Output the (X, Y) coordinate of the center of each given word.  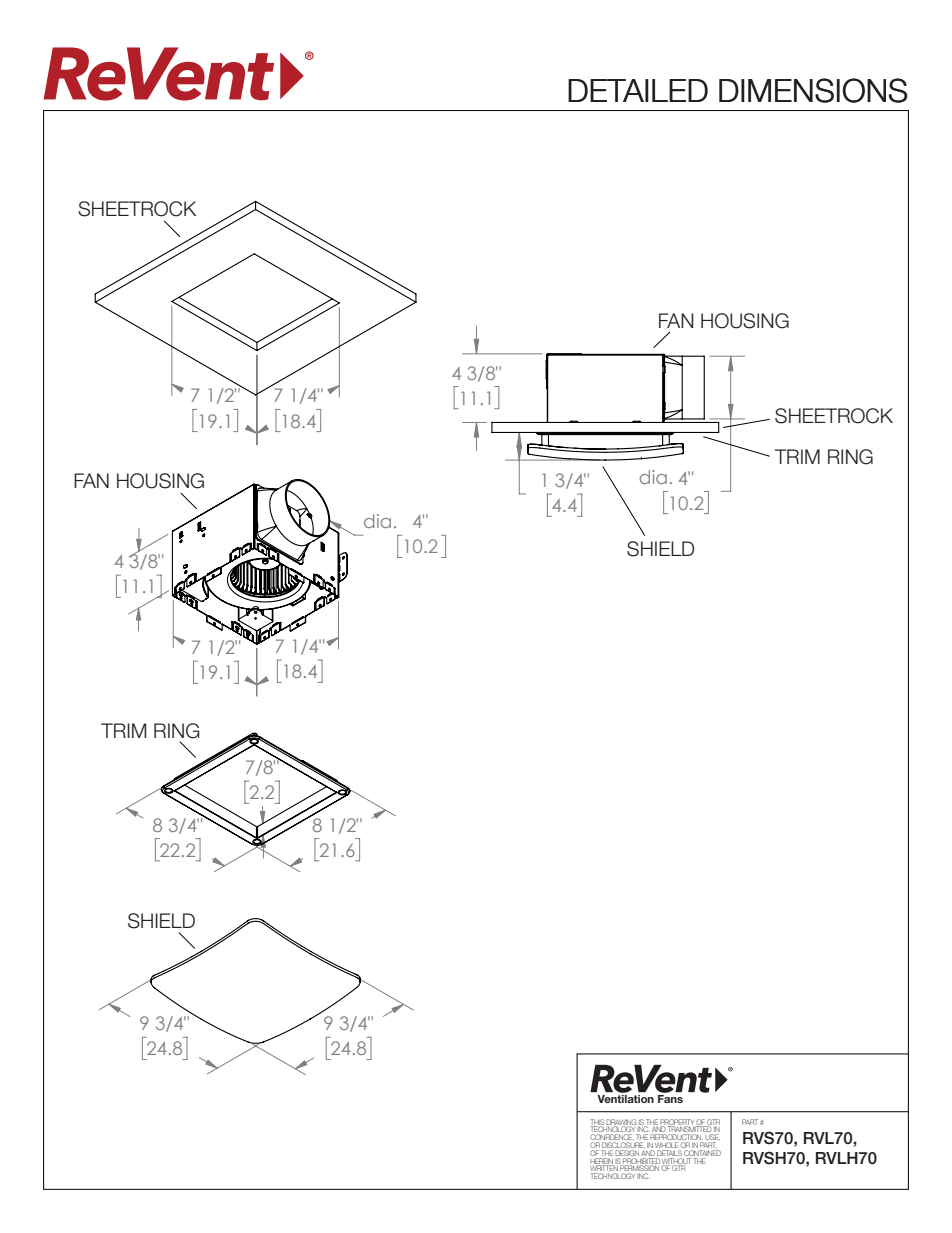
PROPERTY (677, 1123)
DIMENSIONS (813, 90)
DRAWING (621, 1123)
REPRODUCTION (676, 1137)
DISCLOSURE (621, 1146)
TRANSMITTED (691, 1129)
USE (712, 1138)
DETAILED (638, 90)
